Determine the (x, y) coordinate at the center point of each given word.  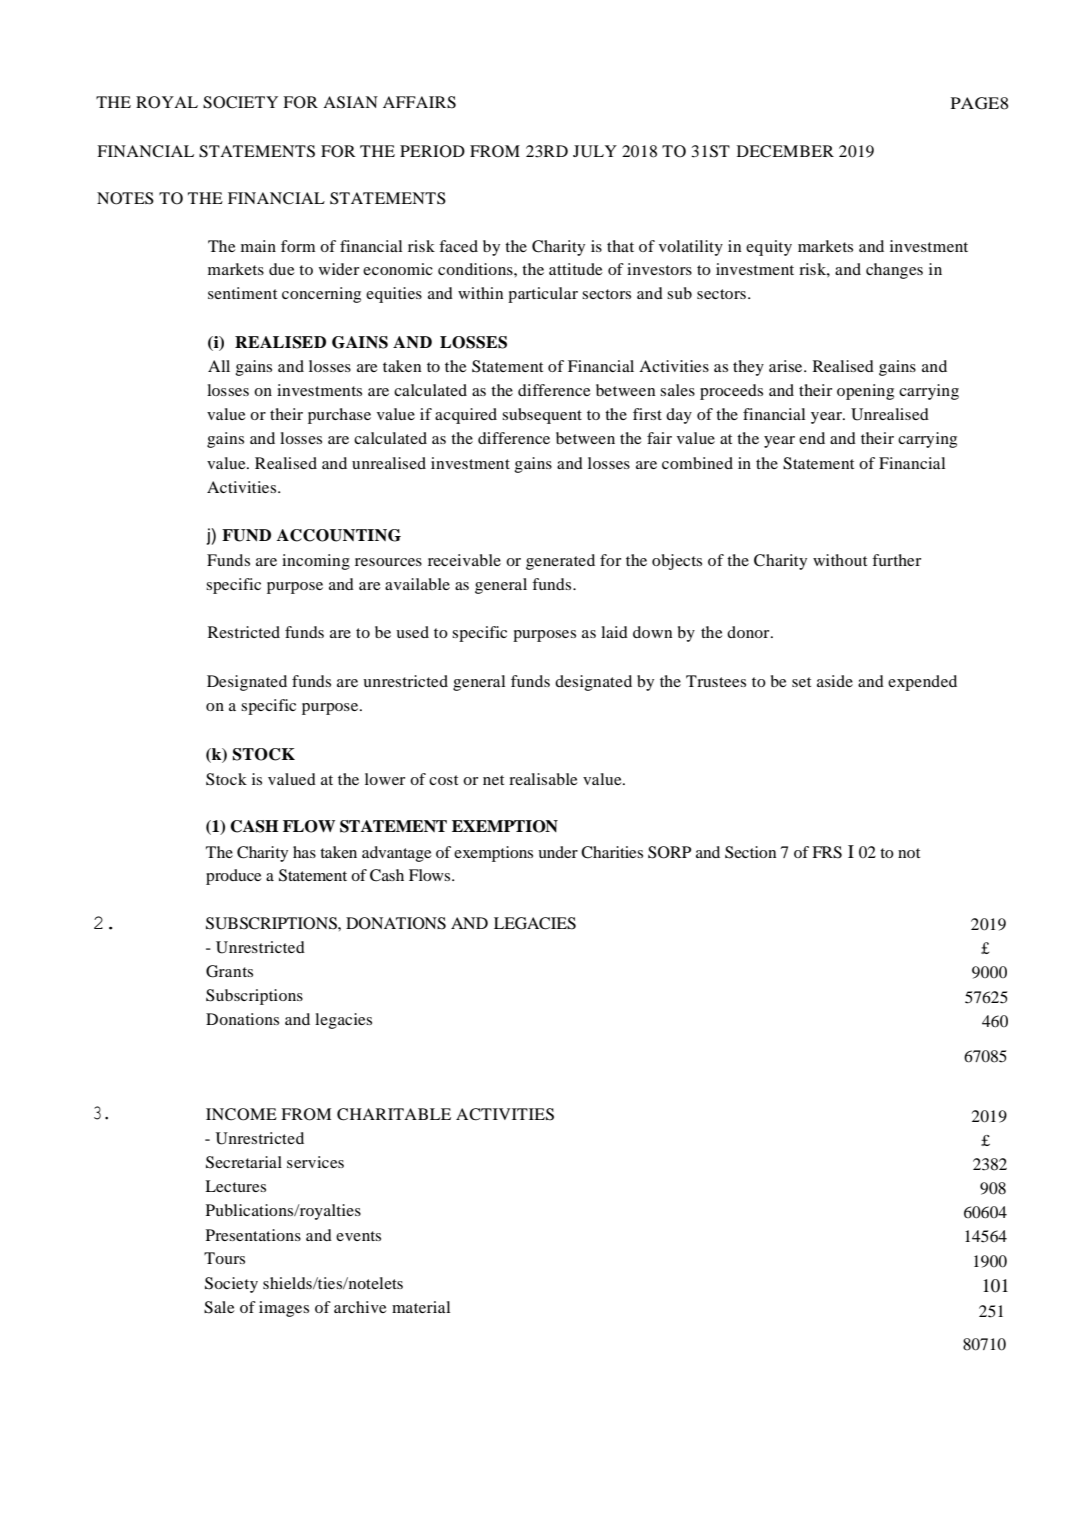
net (493, 780)
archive (360, 1307)
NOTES (125, 198)
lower (385, 779)
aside (835, 681)
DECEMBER (785, 151)
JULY (595, 151)
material (421, 1307)
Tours (224, 1258)
